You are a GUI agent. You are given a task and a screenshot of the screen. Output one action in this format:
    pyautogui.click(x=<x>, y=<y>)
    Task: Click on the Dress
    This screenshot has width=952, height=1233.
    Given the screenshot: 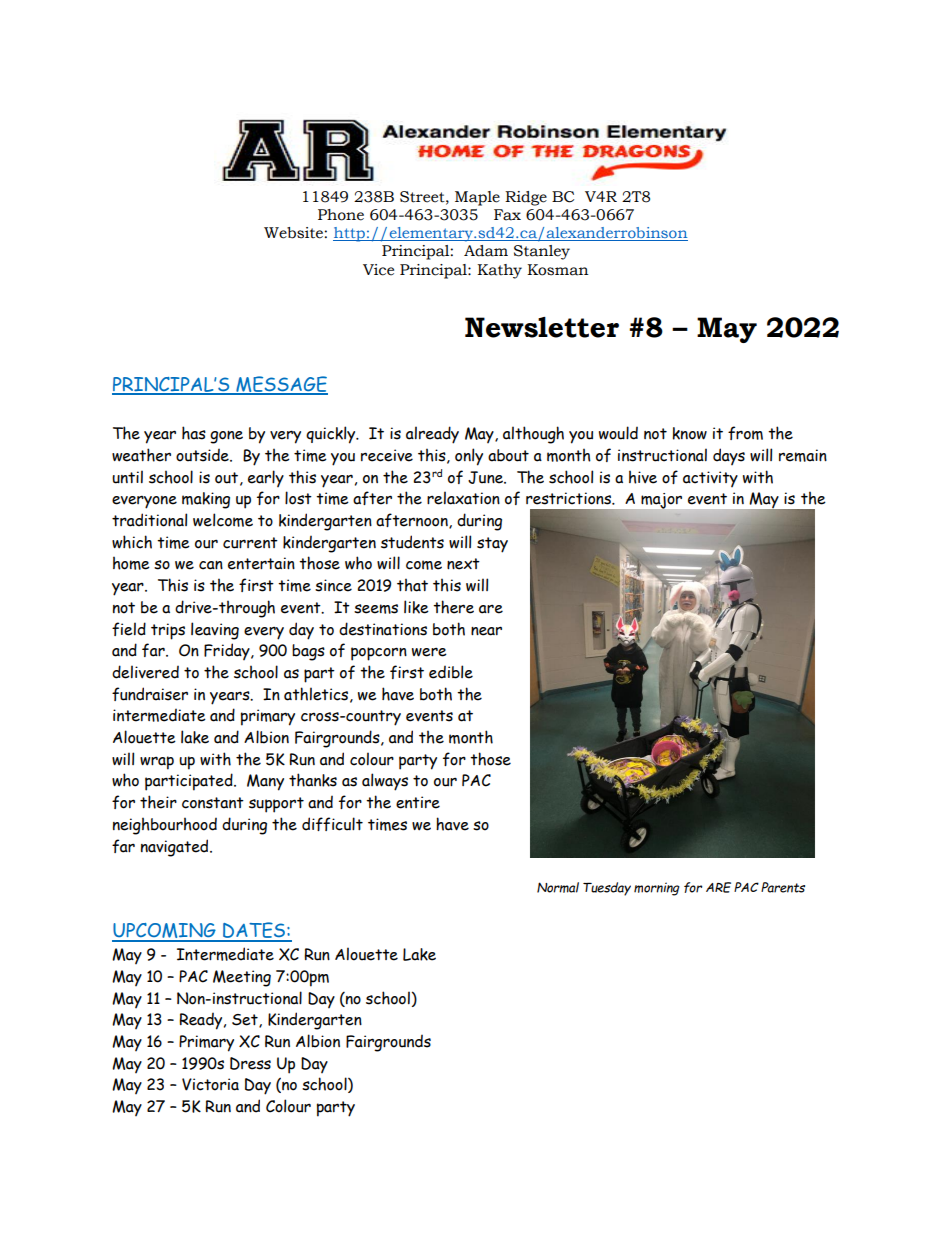 What is the action you would take?
    pyautogui.click(x=250, y=1063)
